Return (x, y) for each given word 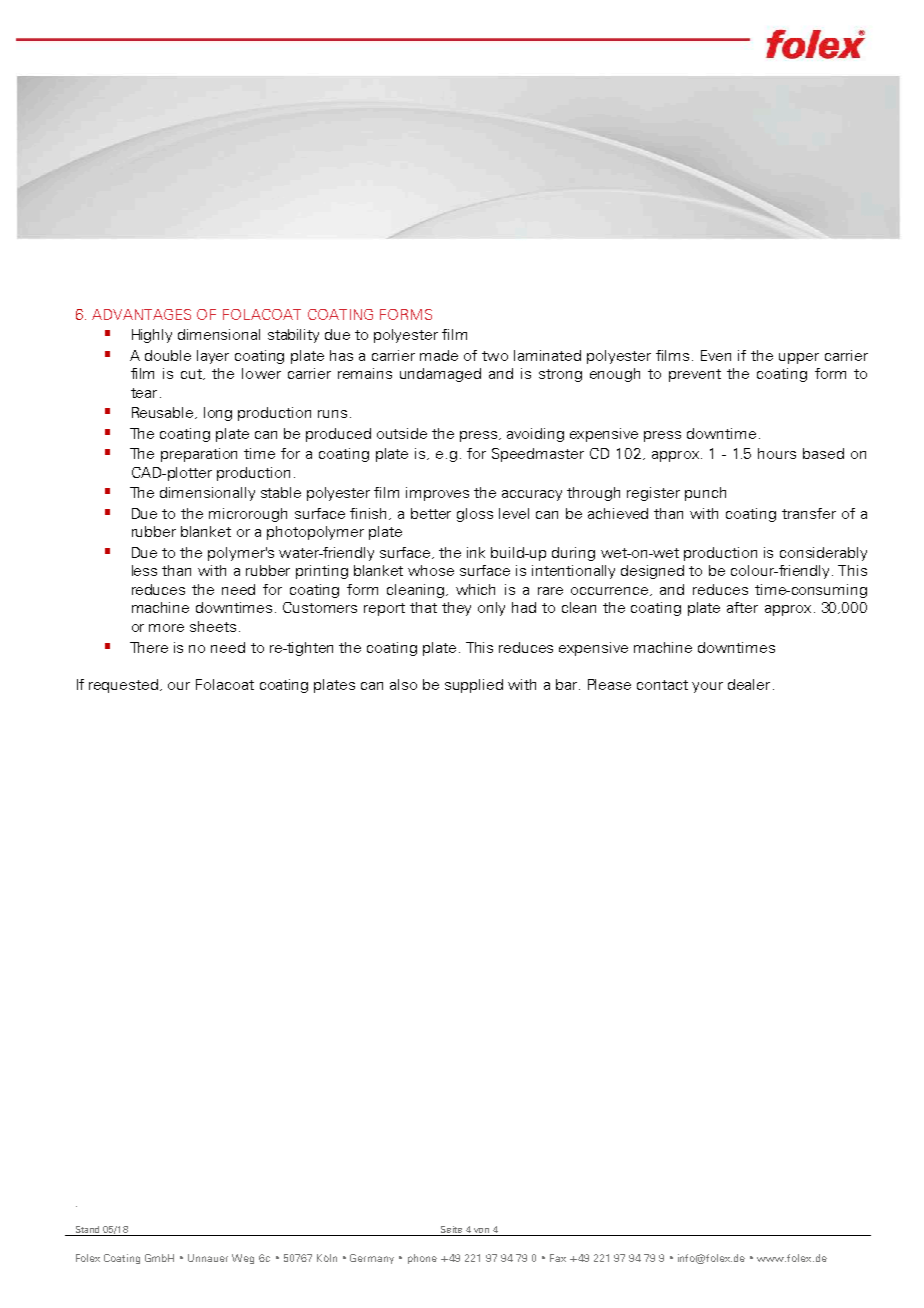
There (149, 647)
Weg (243, 1259)
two (495, 356)
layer (213, 357)
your (707, 687)
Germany (372, 1259)
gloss (475, 515)
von (482, 1232)
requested (123, 686)
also (403, 684)
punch (705, 494)
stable (281, 492)
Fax (558, 1258)
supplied (474, 686)
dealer (749, 684)
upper (799, 358)
